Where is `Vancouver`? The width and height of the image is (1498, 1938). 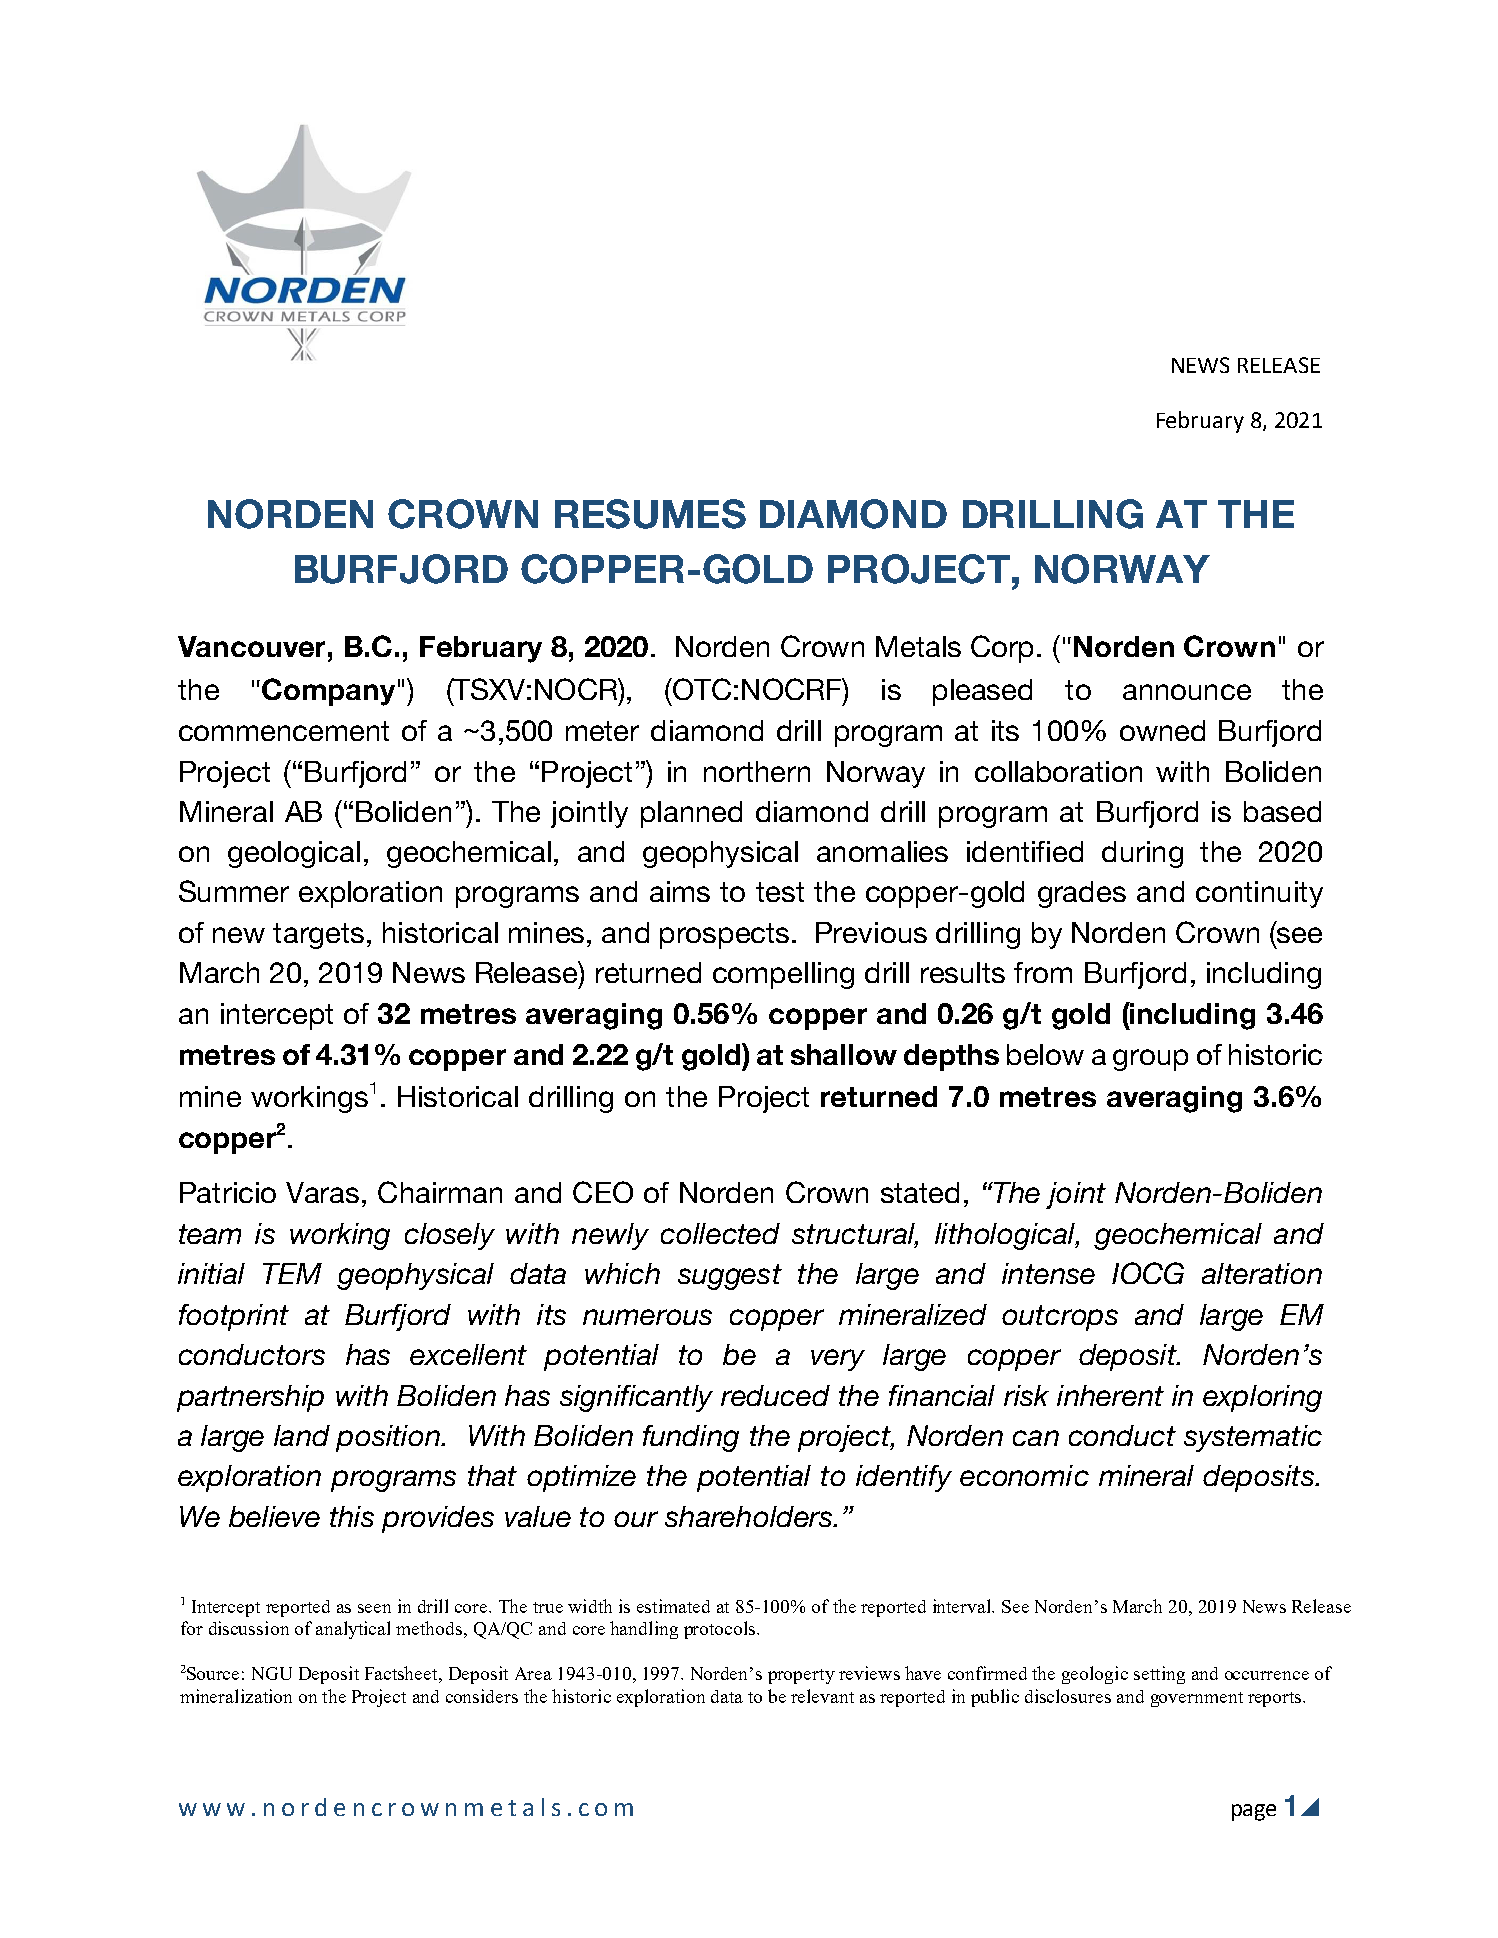
Vancouver is located at coordinates (251, 646).
